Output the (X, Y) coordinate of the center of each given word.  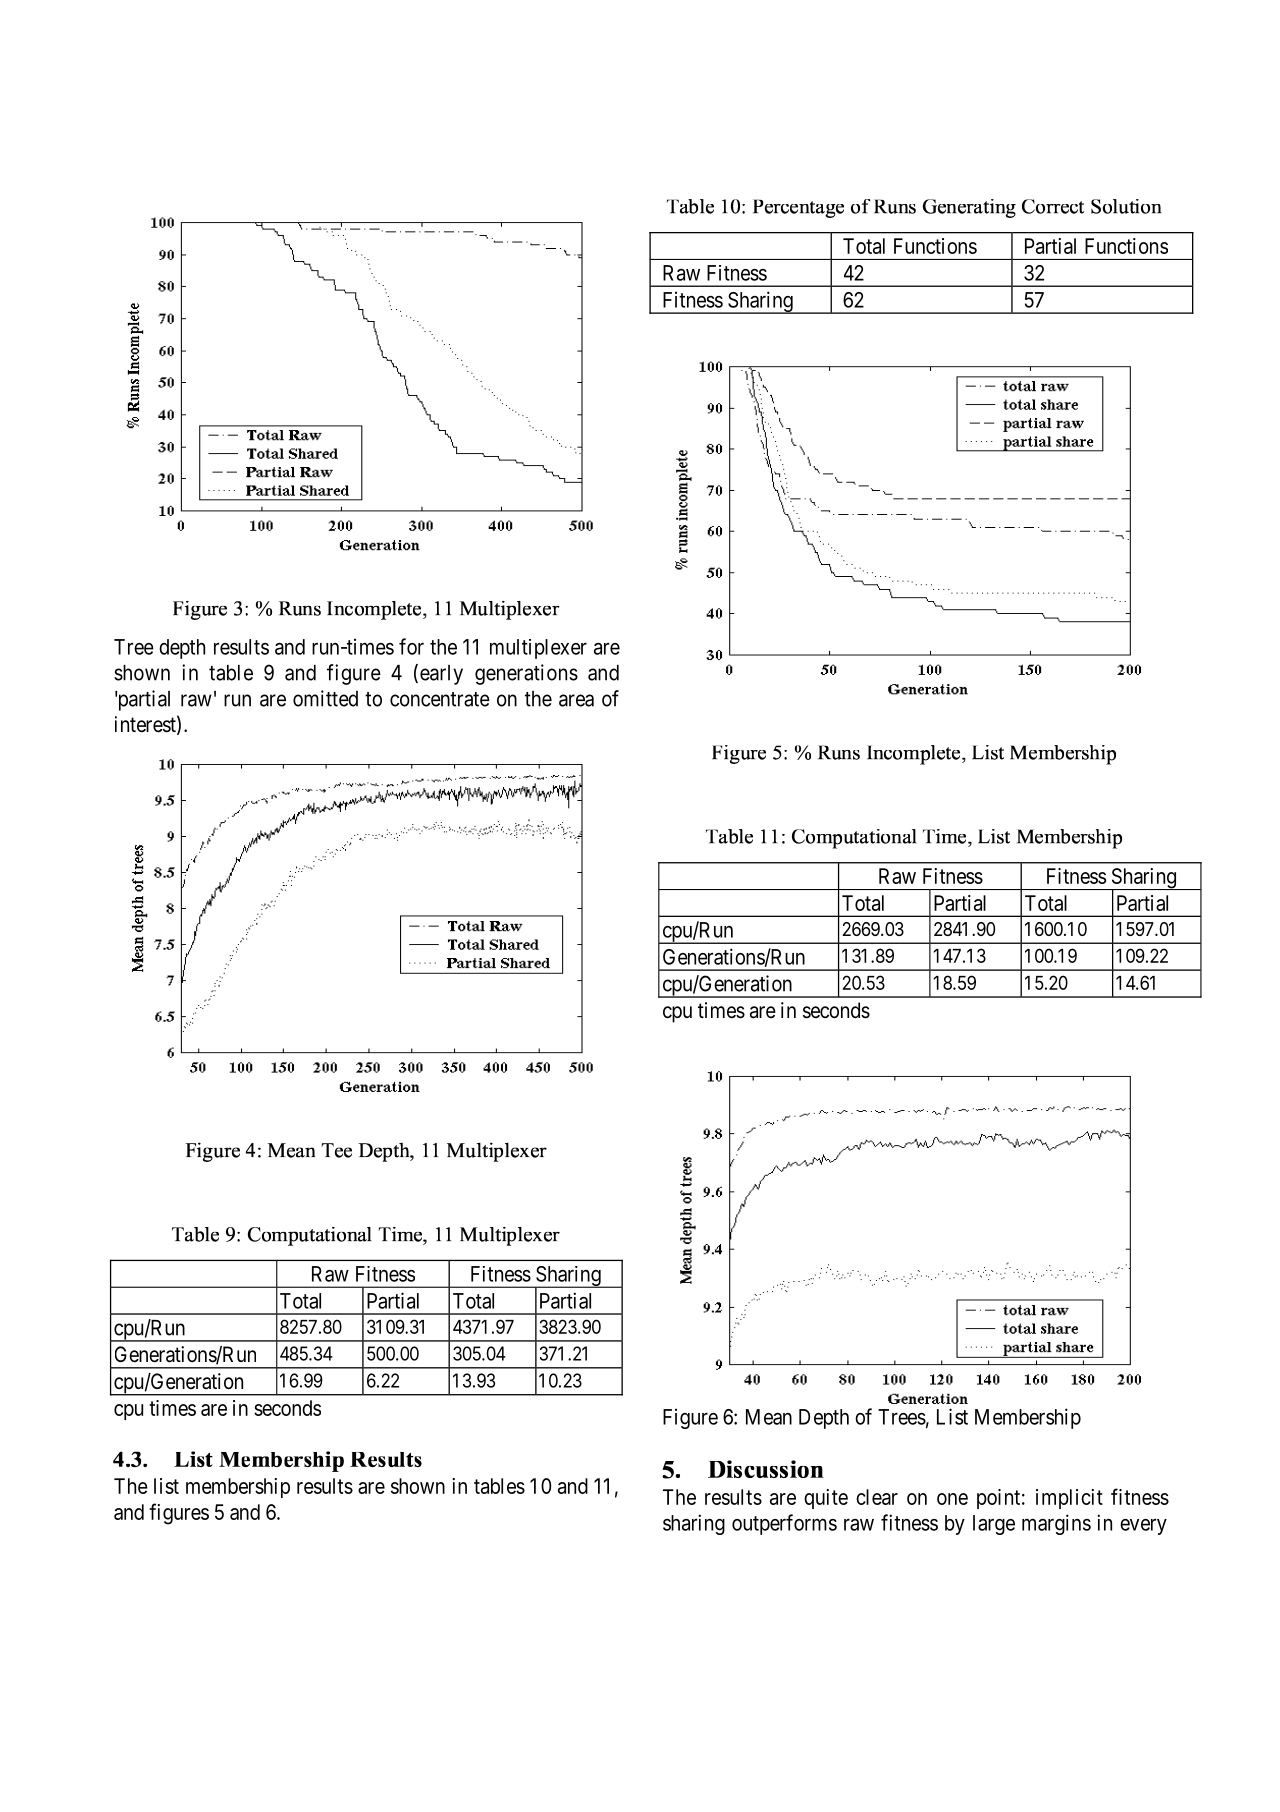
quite (826, 1499)
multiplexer (538, 649)
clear (877, 1497)
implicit (1069, 1499)
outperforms (784, 1524)
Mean (769, 1417)
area (576, 700)
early (441, 675)
